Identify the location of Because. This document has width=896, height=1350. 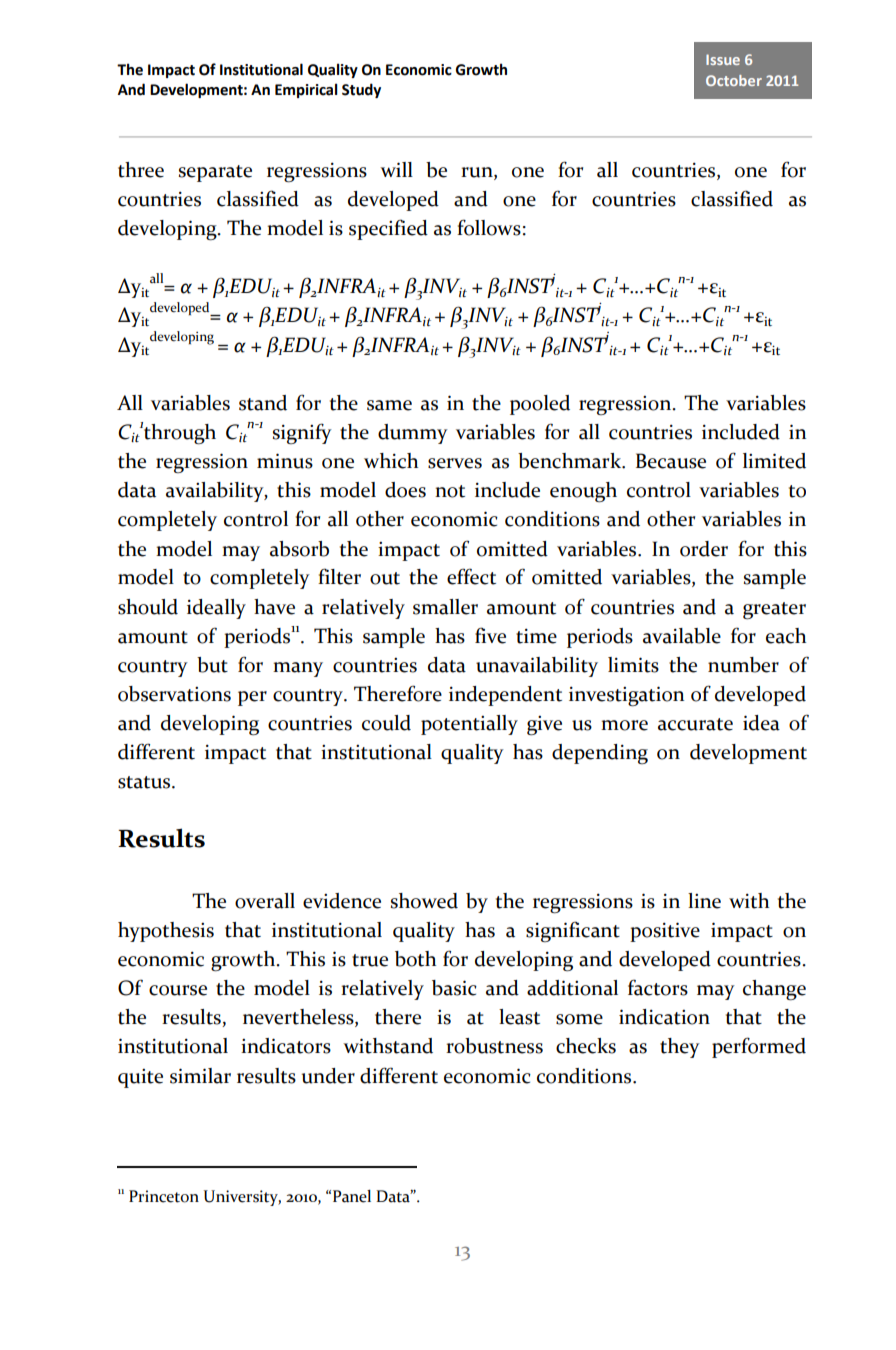
(671, 461).
